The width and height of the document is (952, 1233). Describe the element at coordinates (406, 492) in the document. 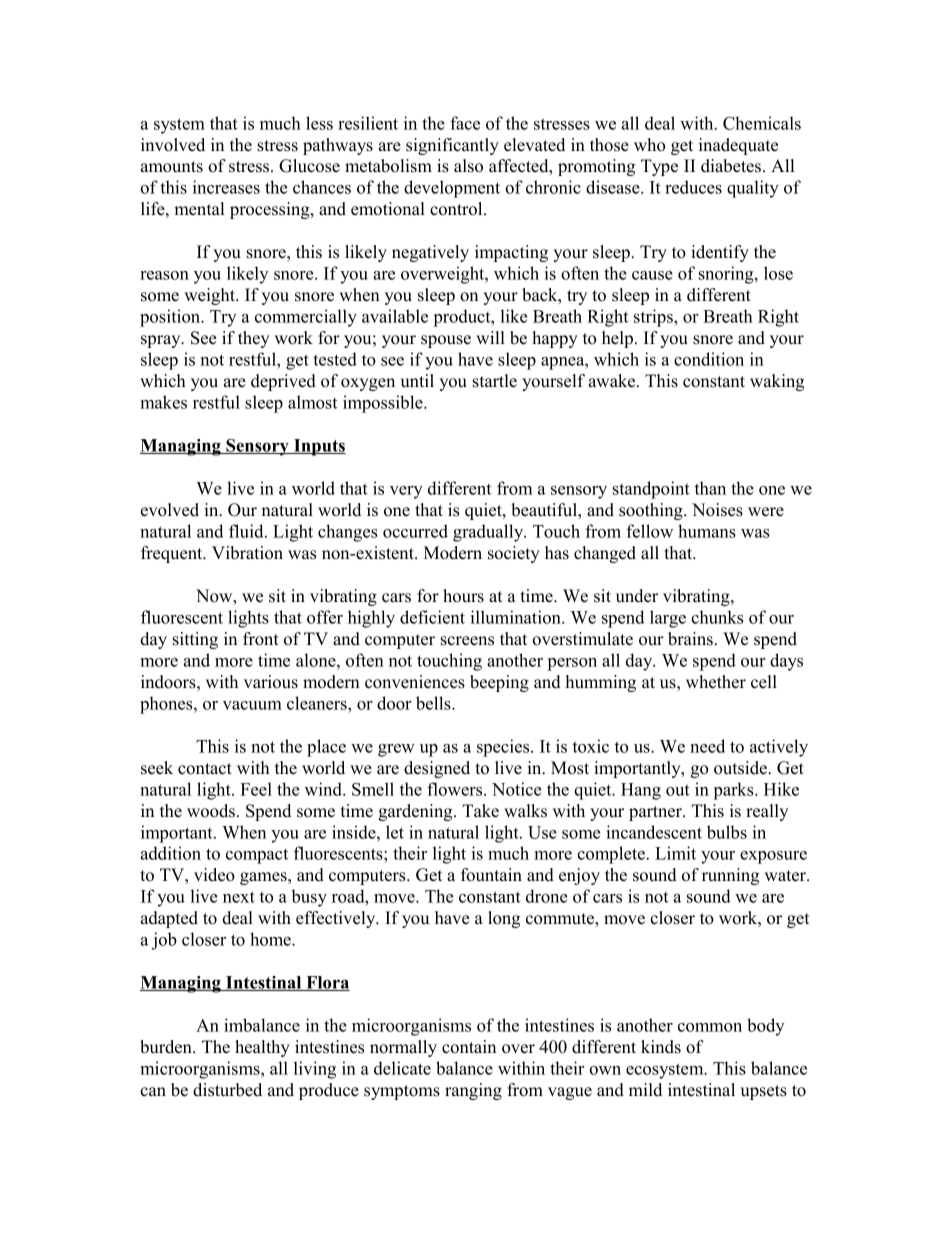

I see `very` at that location.
